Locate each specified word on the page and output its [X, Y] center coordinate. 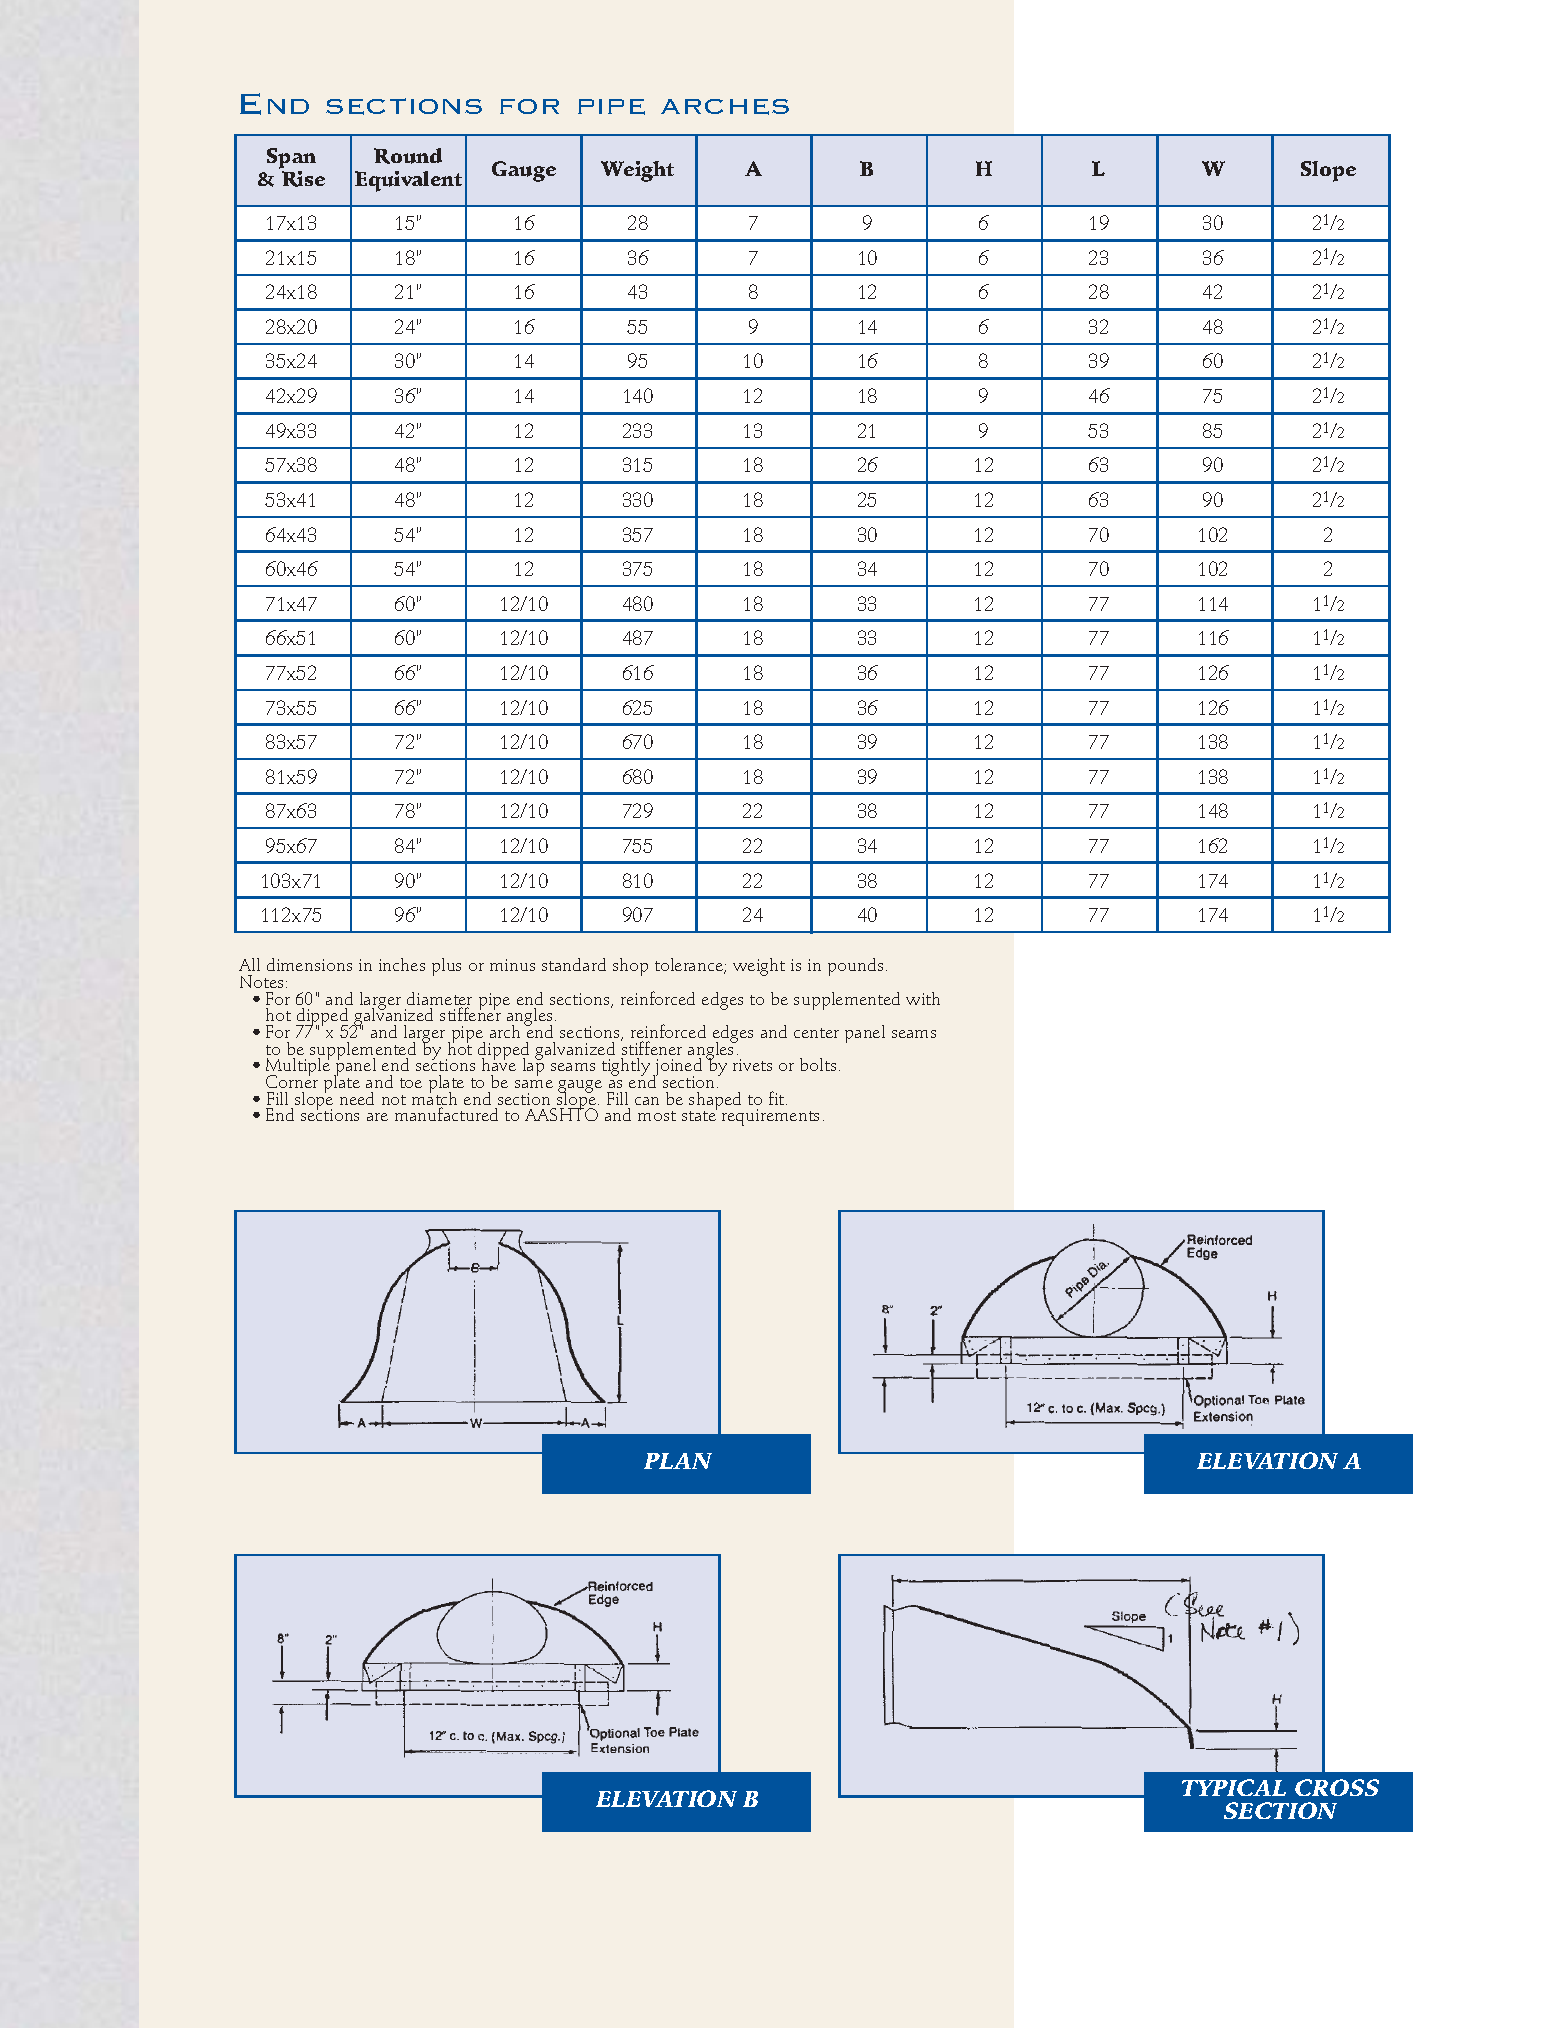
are [377, 1117]
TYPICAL [1234, 1787]
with [923, 998]
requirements [770, 1117]
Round [408, 156]
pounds [855, 967]
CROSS [1337, 1787]
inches [402, 964]
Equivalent [408, 181]
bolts [818, 1064]
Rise [303, 179]
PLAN [678, 1461]
